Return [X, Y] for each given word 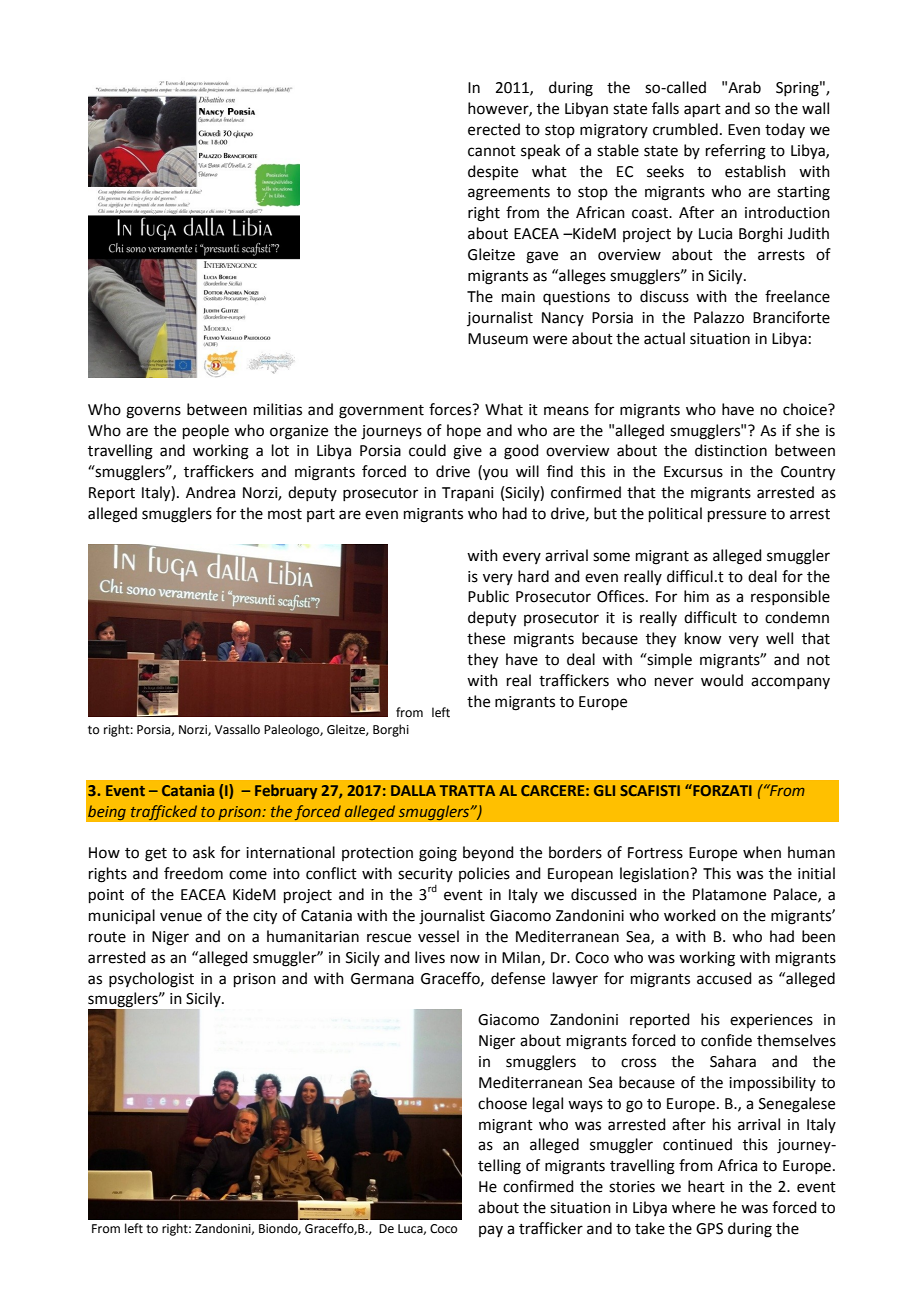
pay [491, 1231]
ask [204, 852]
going [438, 854]
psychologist [151, 980]
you [494, 474]
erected [494, 129]
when [762, 852]
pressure [737, 516]
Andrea [210, 492]
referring [736, 152]
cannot [492, 151]
